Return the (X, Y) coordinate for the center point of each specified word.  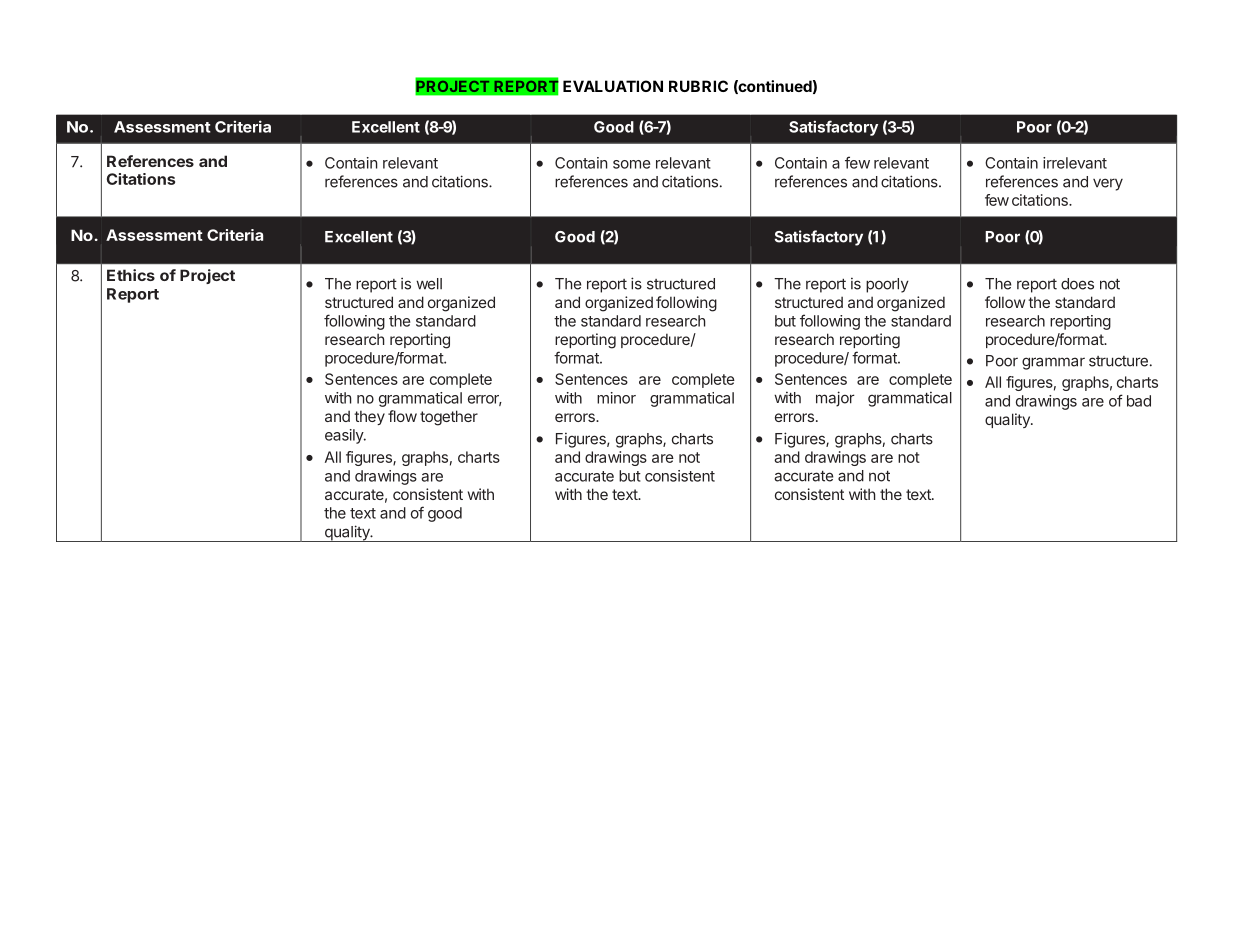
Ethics (131, 275)
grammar (1053, 363)
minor (616, 398)
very (1108, 184)
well (429, 284)
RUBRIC (698, 86)
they (369, 417)
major (835, 399)
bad (1139, 401)
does (1077, 284)
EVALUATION (613, 86)
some (631, 164)
